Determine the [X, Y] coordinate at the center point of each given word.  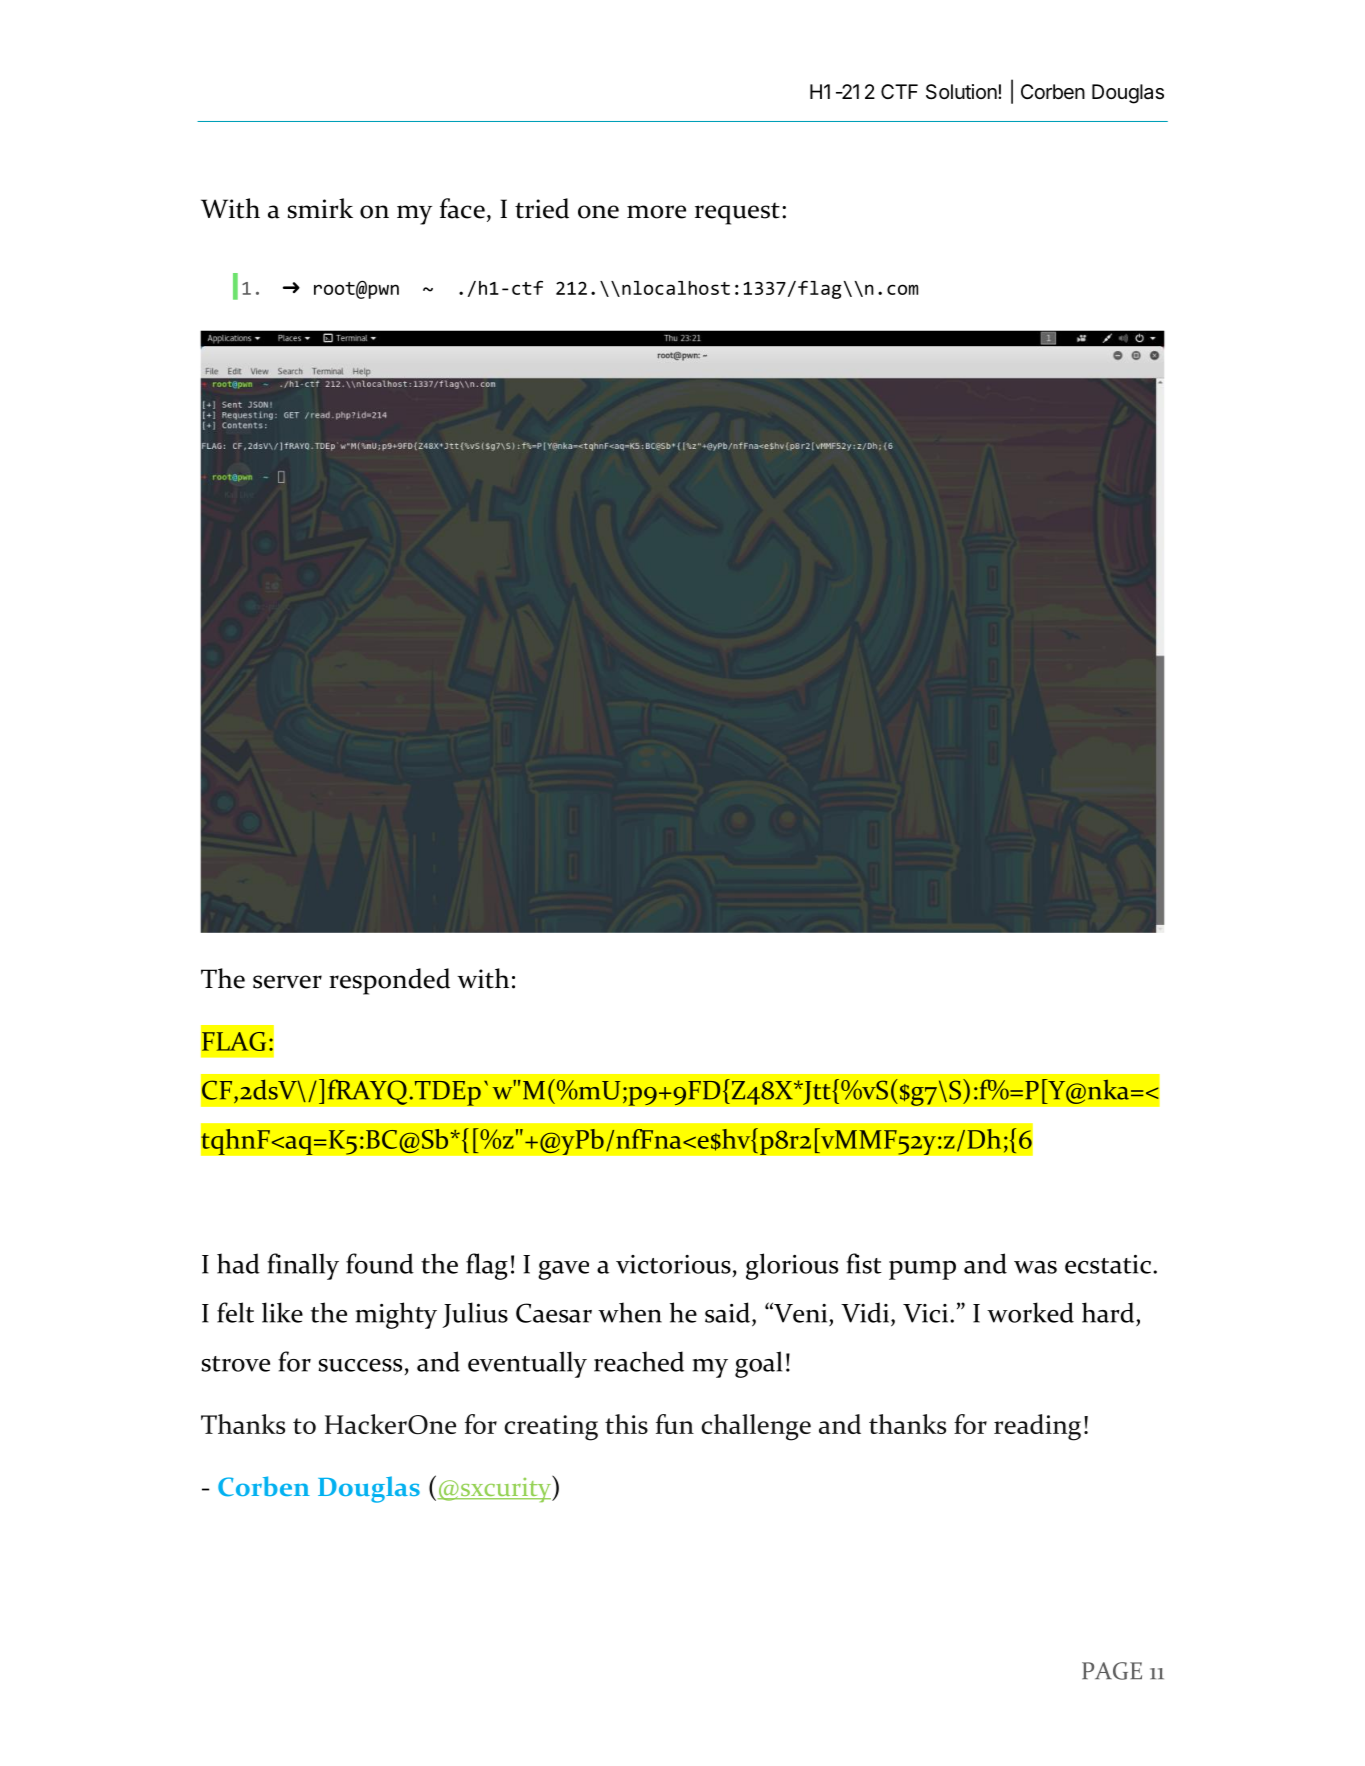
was [1035, 1267]
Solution [962, 92]
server [287, 982]
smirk [320, 208]
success [360, 1365]
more [656, 212]
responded [389, 981]
